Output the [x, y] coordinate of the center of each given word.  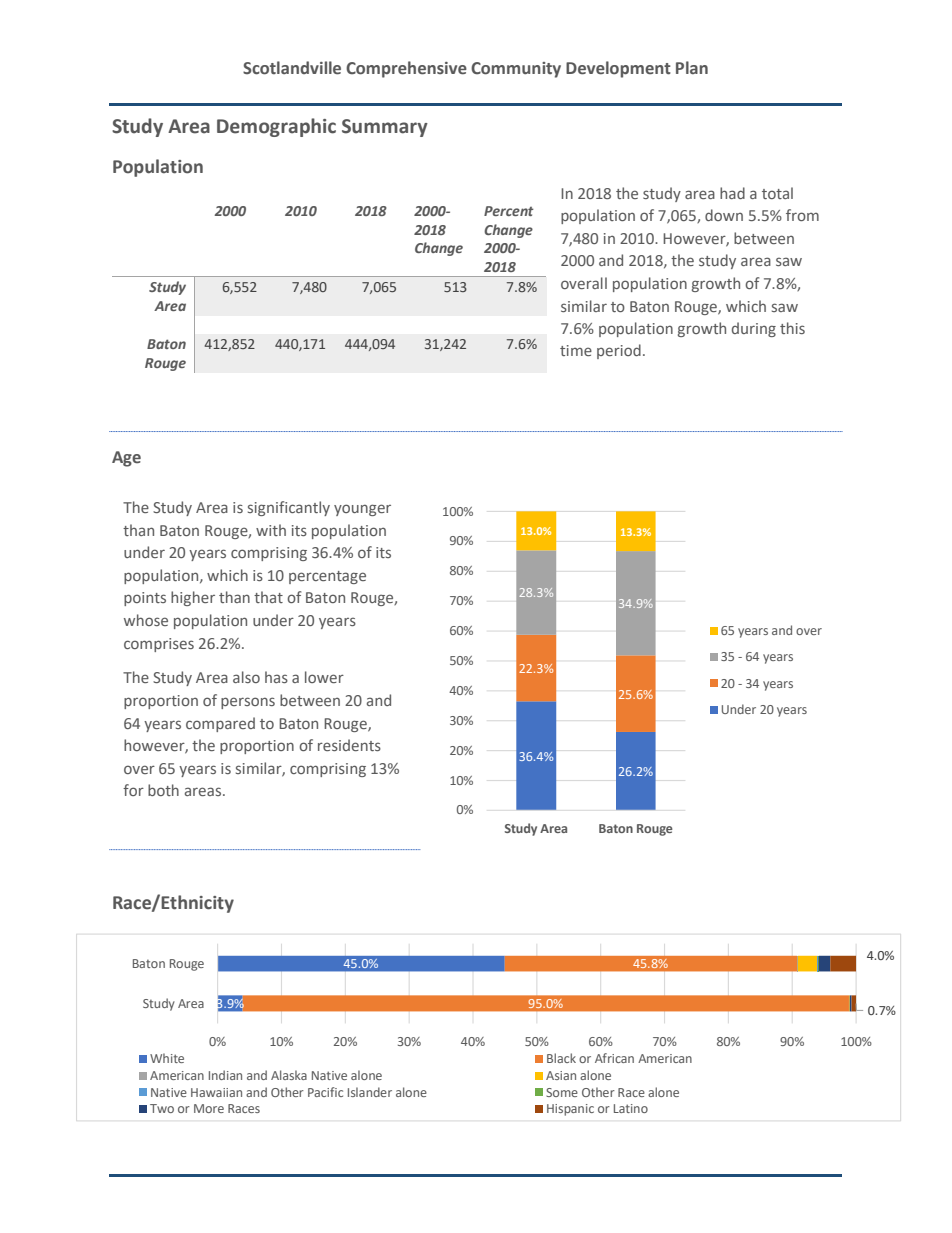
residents [349, 745]
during [754, 329]
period [619, 351]
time [576, 350]
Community [516, 70]
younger [362, 510]
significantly [289, 508]
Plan [692, 67]
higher [193, 598]
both [163, 790]
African [614, 1058]
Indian [225, 1075]
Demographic [276, 127]
